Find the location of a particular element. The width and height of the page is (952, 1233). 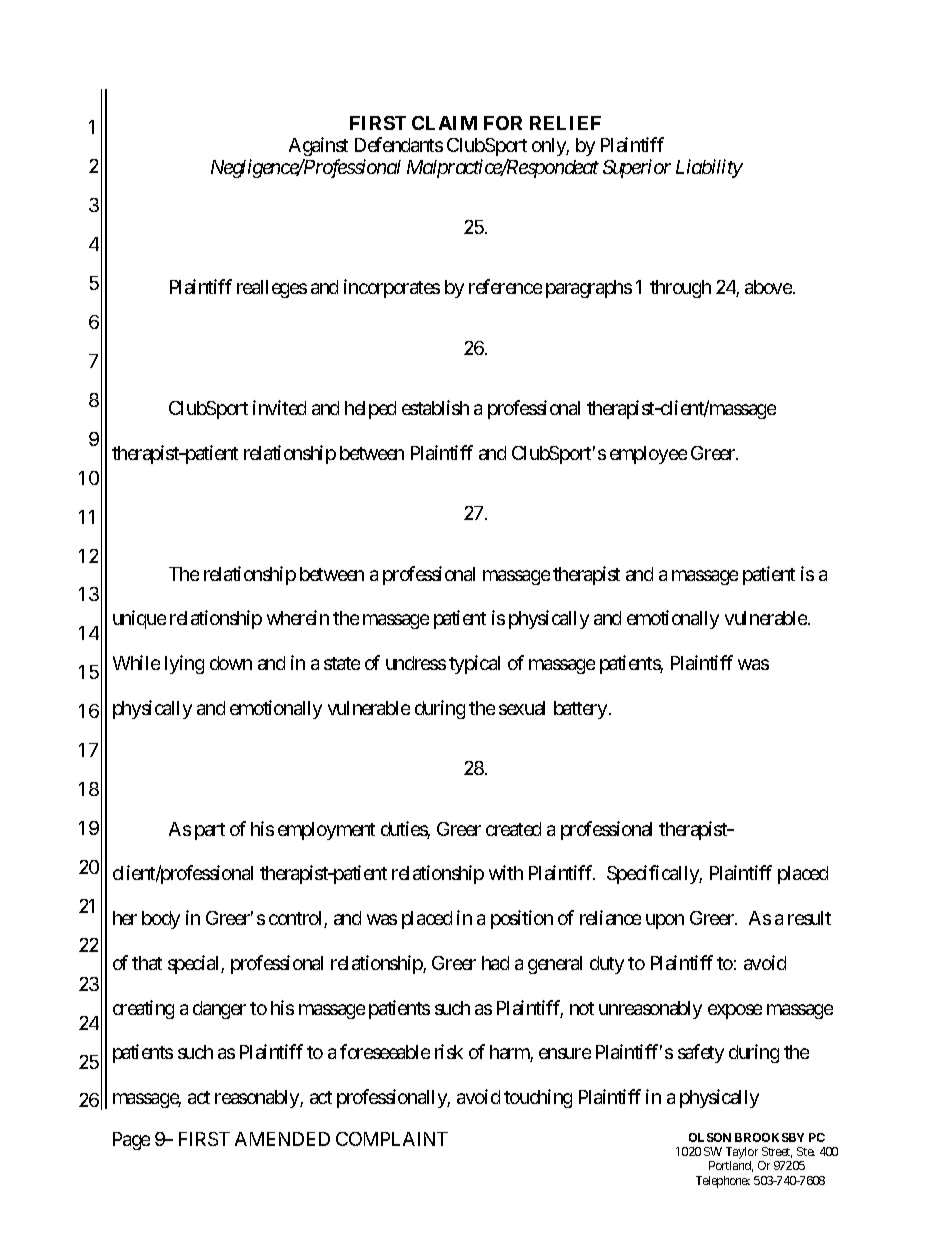

part is located at coordinates (210, 831).
